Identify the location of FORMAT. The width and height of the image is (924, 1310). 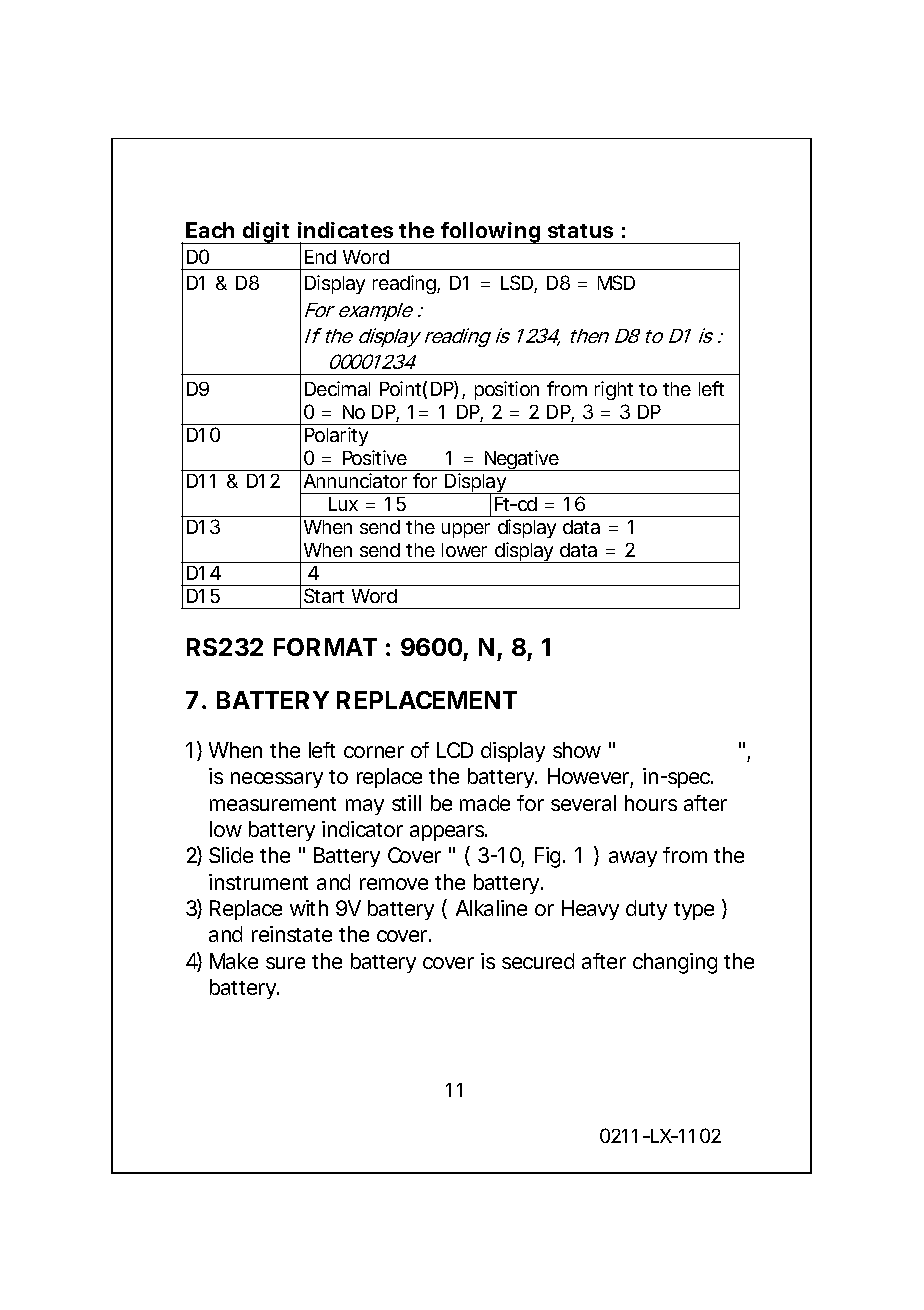
(325, 647).
